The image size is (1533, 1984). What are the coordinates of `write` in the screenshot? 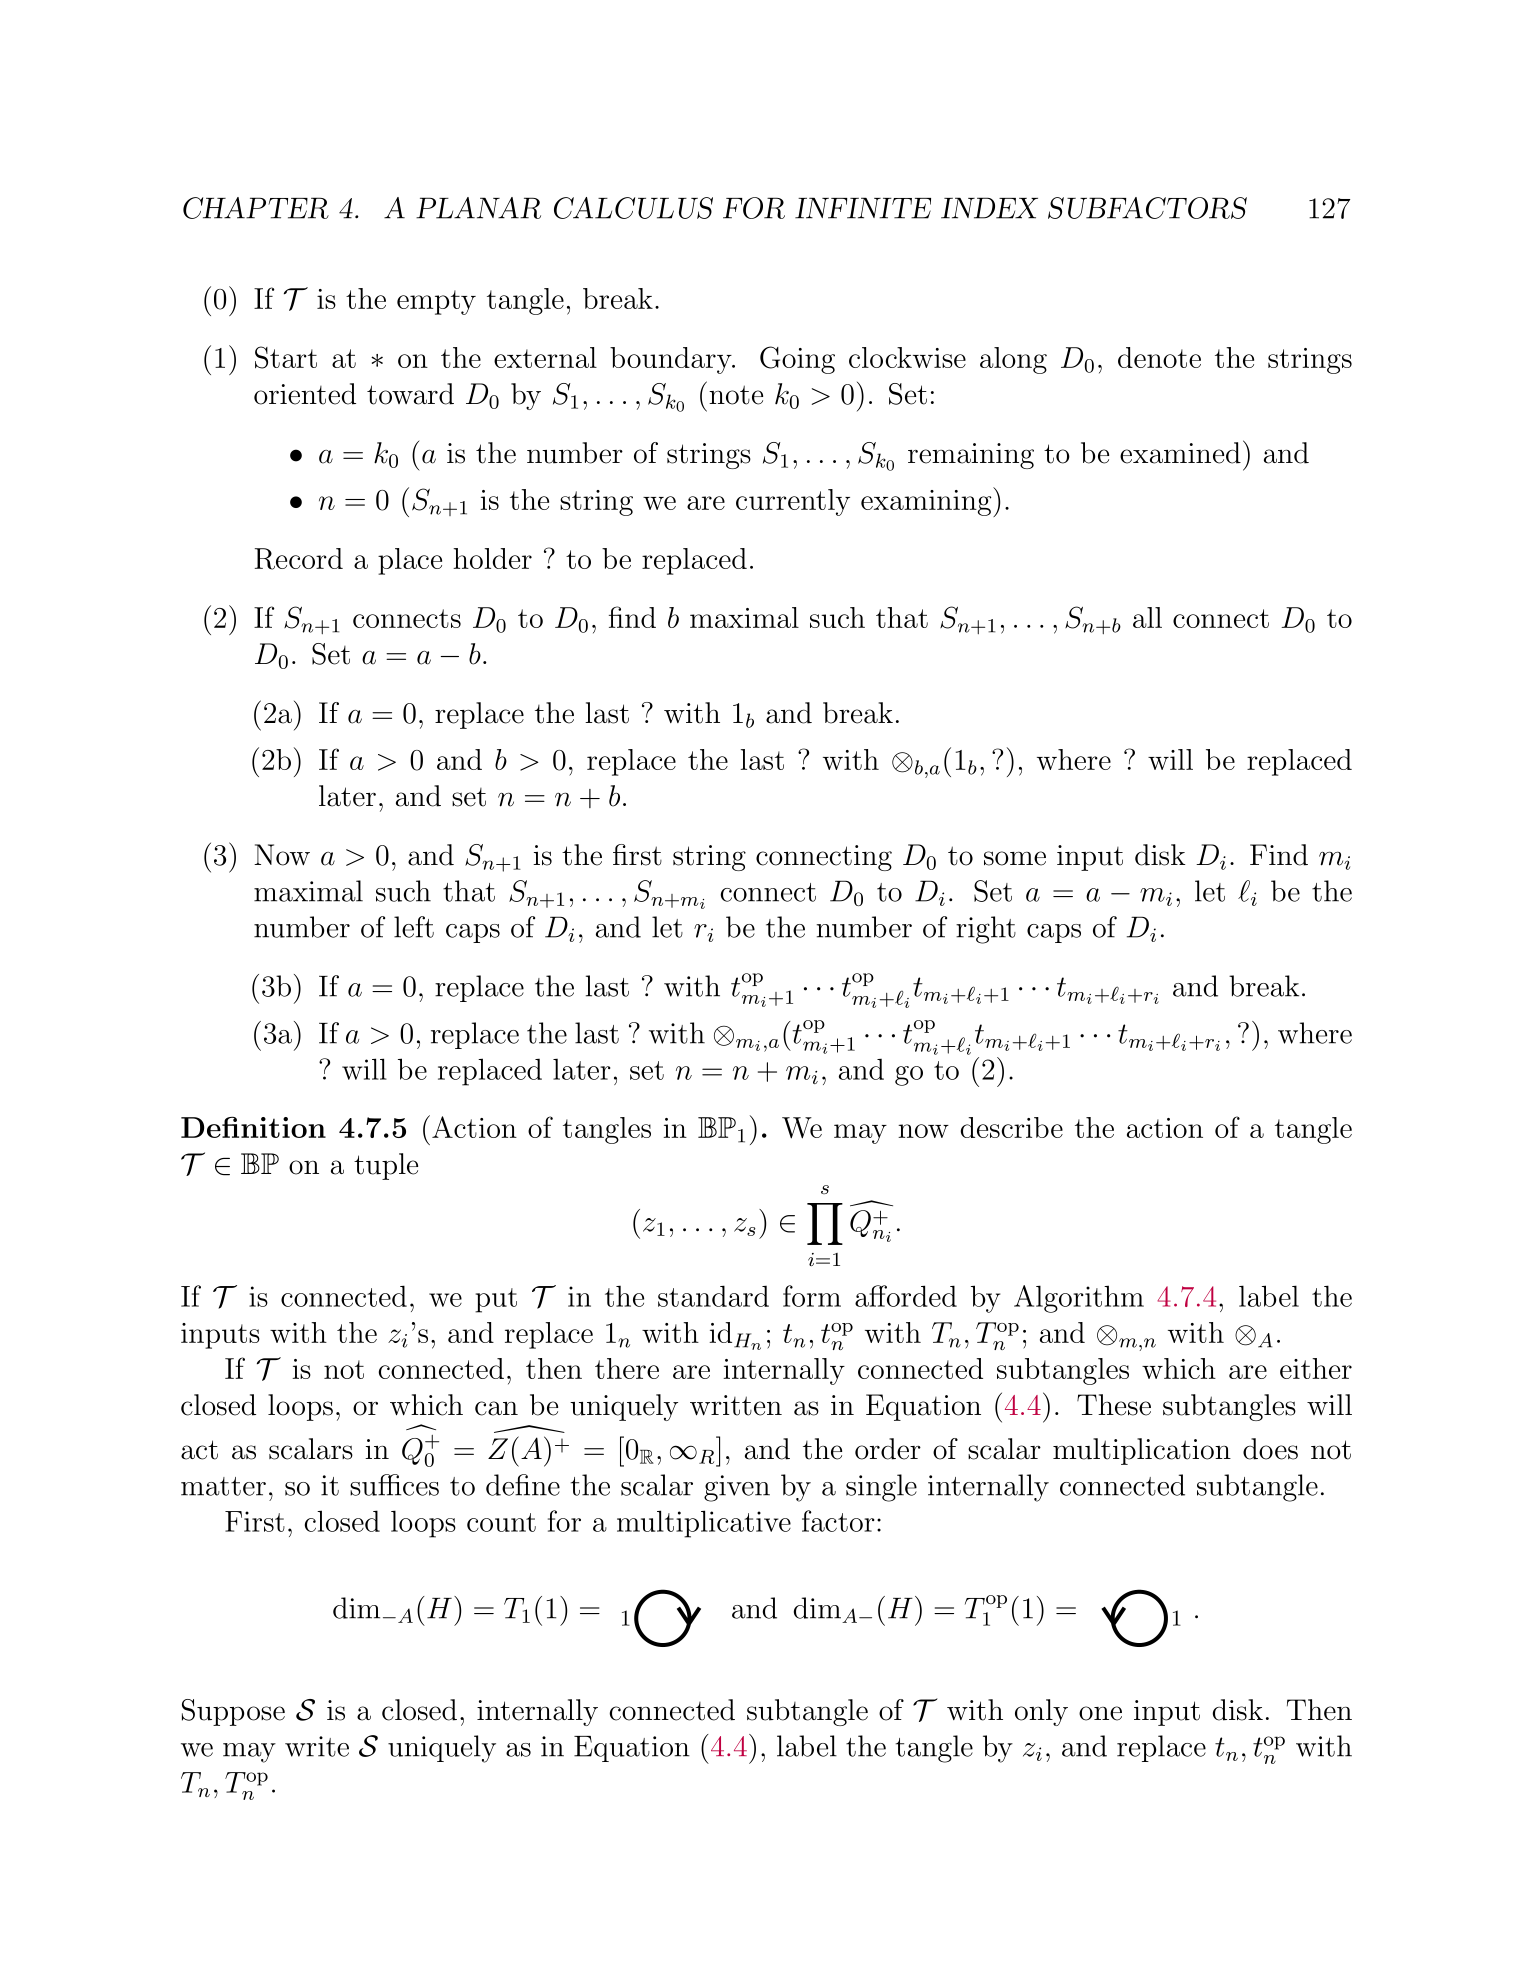 It's located at (317, 1746).
